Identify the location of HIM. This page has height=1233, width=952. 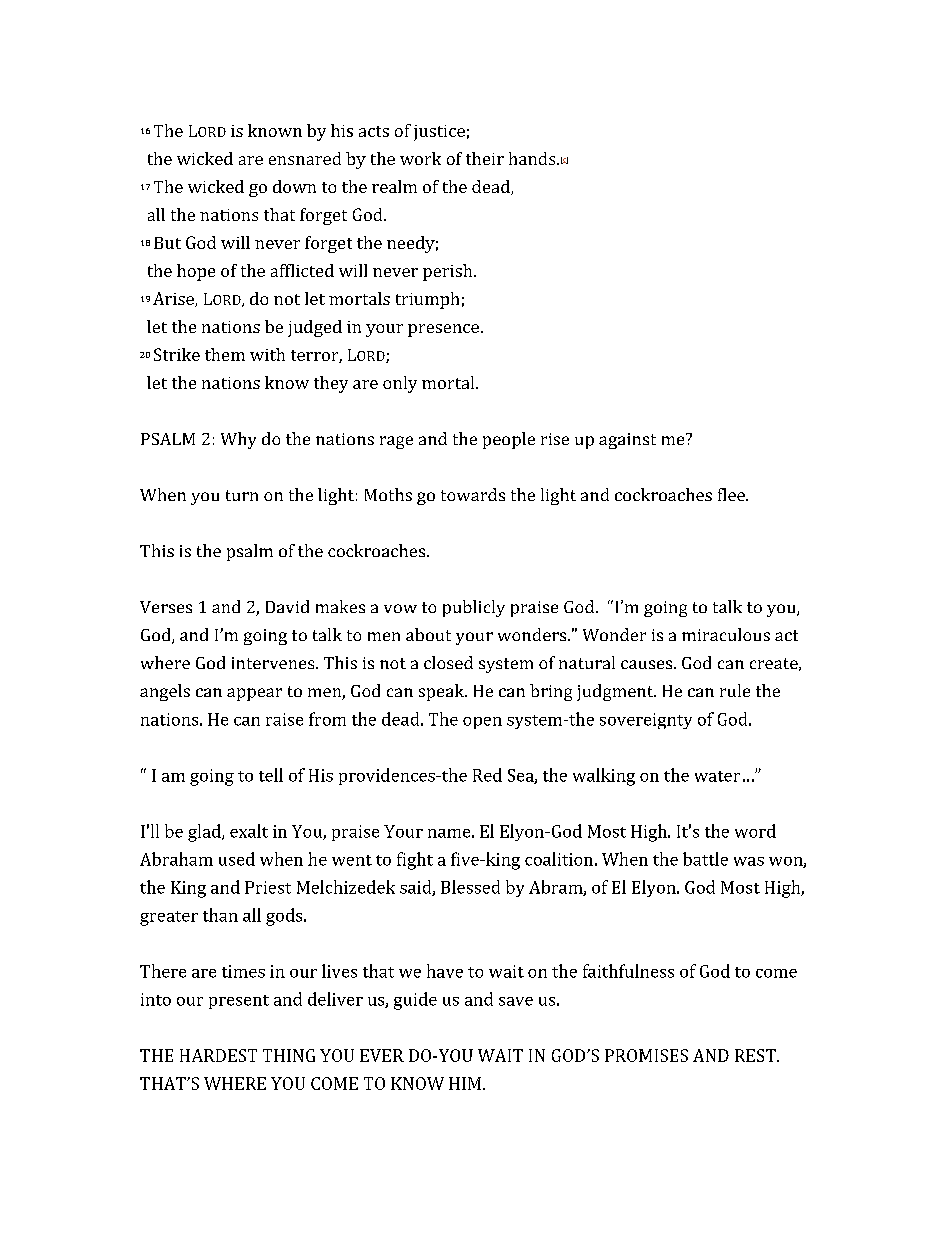
(466, 1083).
